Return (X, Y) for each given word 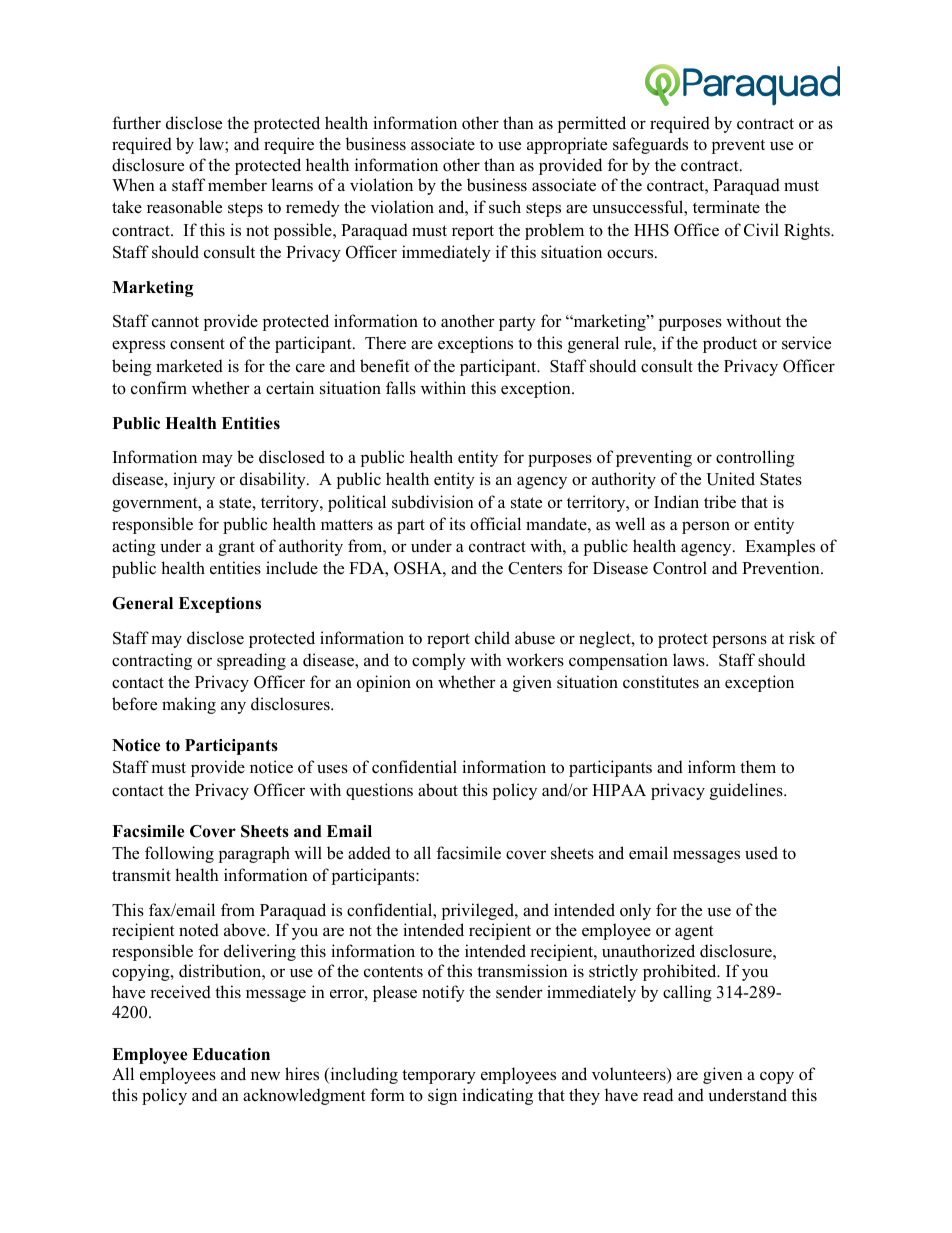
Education (231, 1054)
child (492, 638)
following (179, 854)
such (505, 207)
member (237, 185)
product (730, 344)
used (761, 853)
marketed (189, 366)
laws (690, 660)
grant (236, 548)
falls (401, 388)
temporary (439, 1076)
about (438, 790)
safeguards (650, 145)
